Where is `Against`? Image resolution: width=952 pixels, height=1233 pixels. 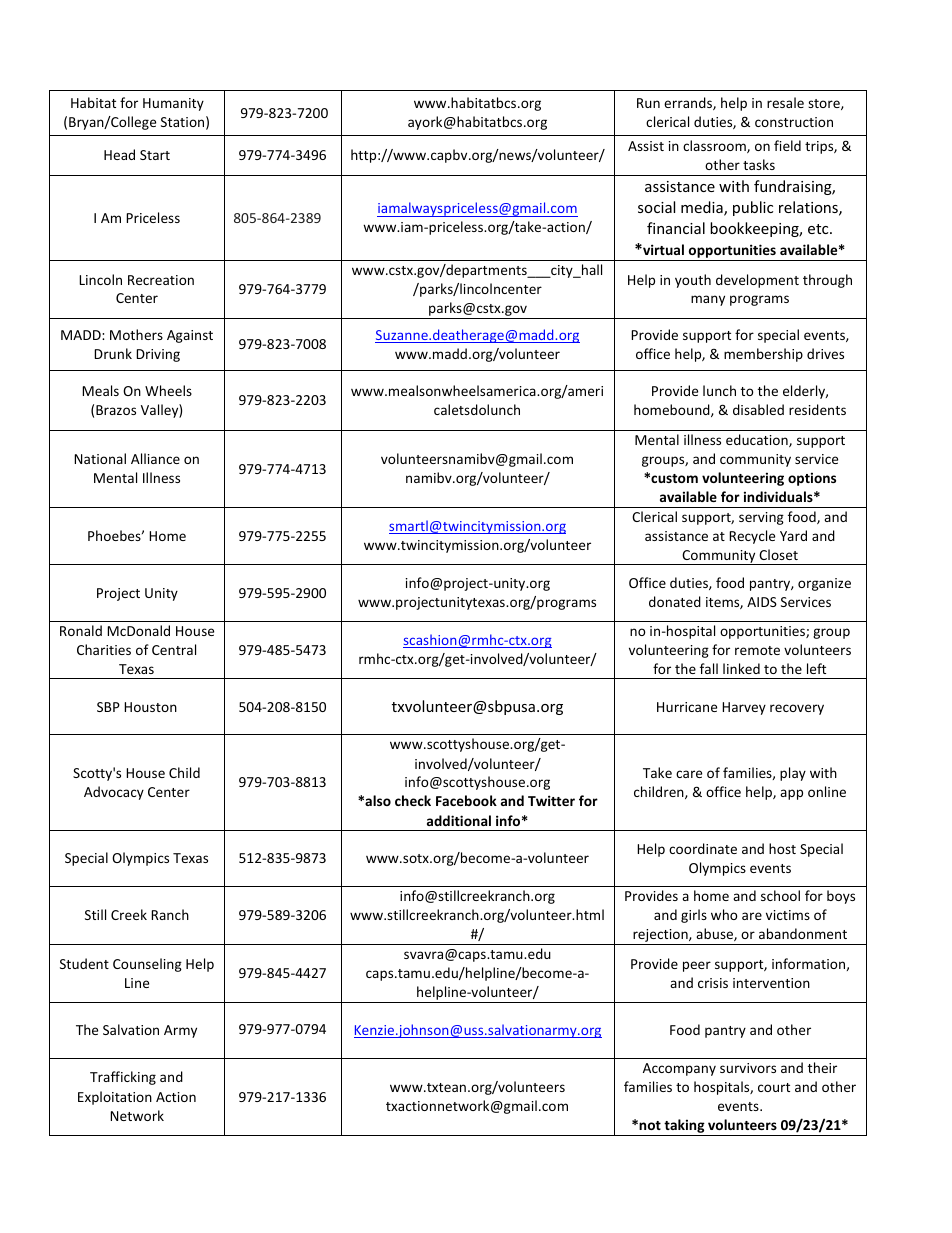 Against is located at coordinates (190, 336).
